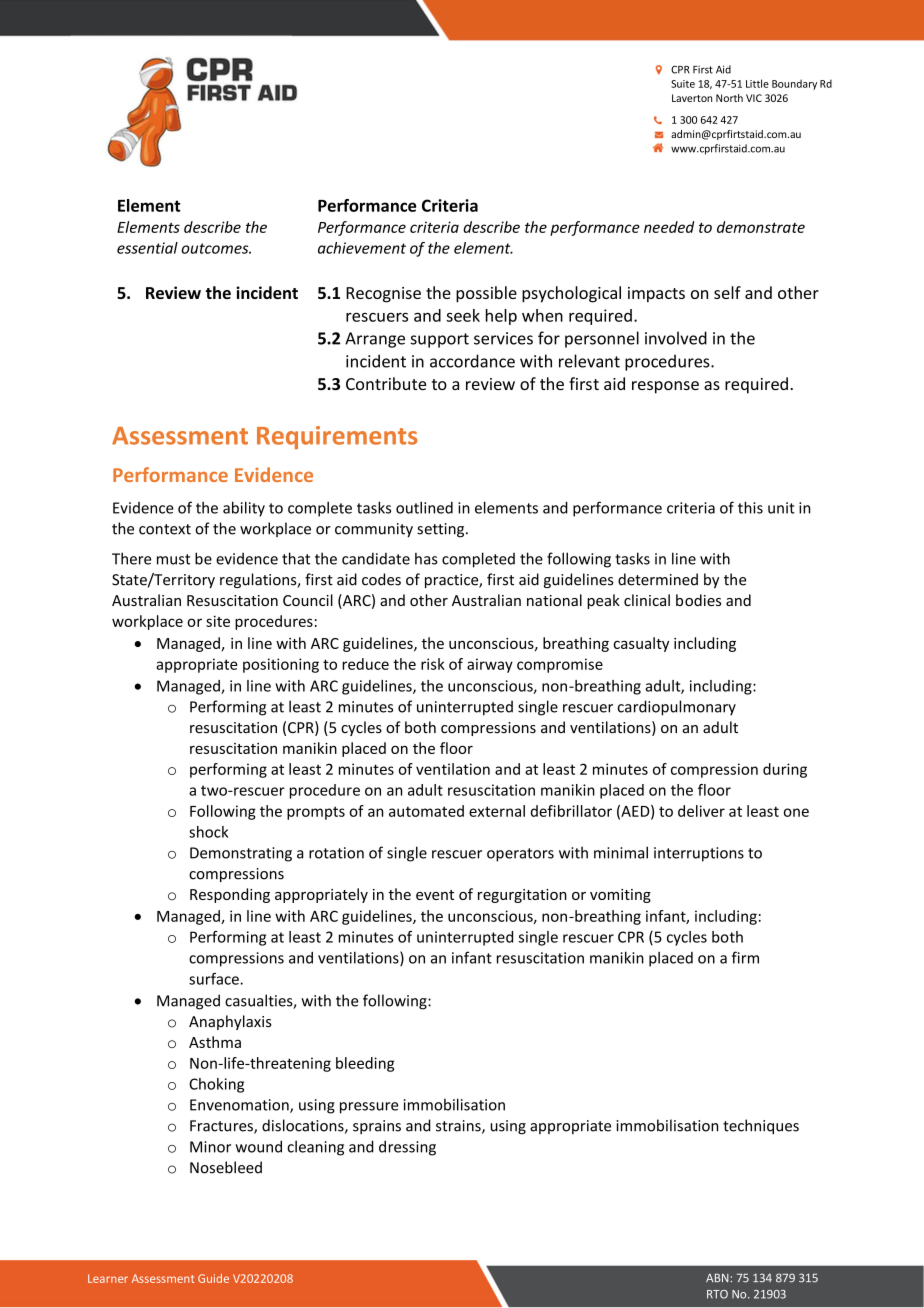 The width and height of the screenshot is (924, 1308). What do you see at coordinates (433, 664) in the screenshot?
I see `risk` at bounding box center [433, 664].
